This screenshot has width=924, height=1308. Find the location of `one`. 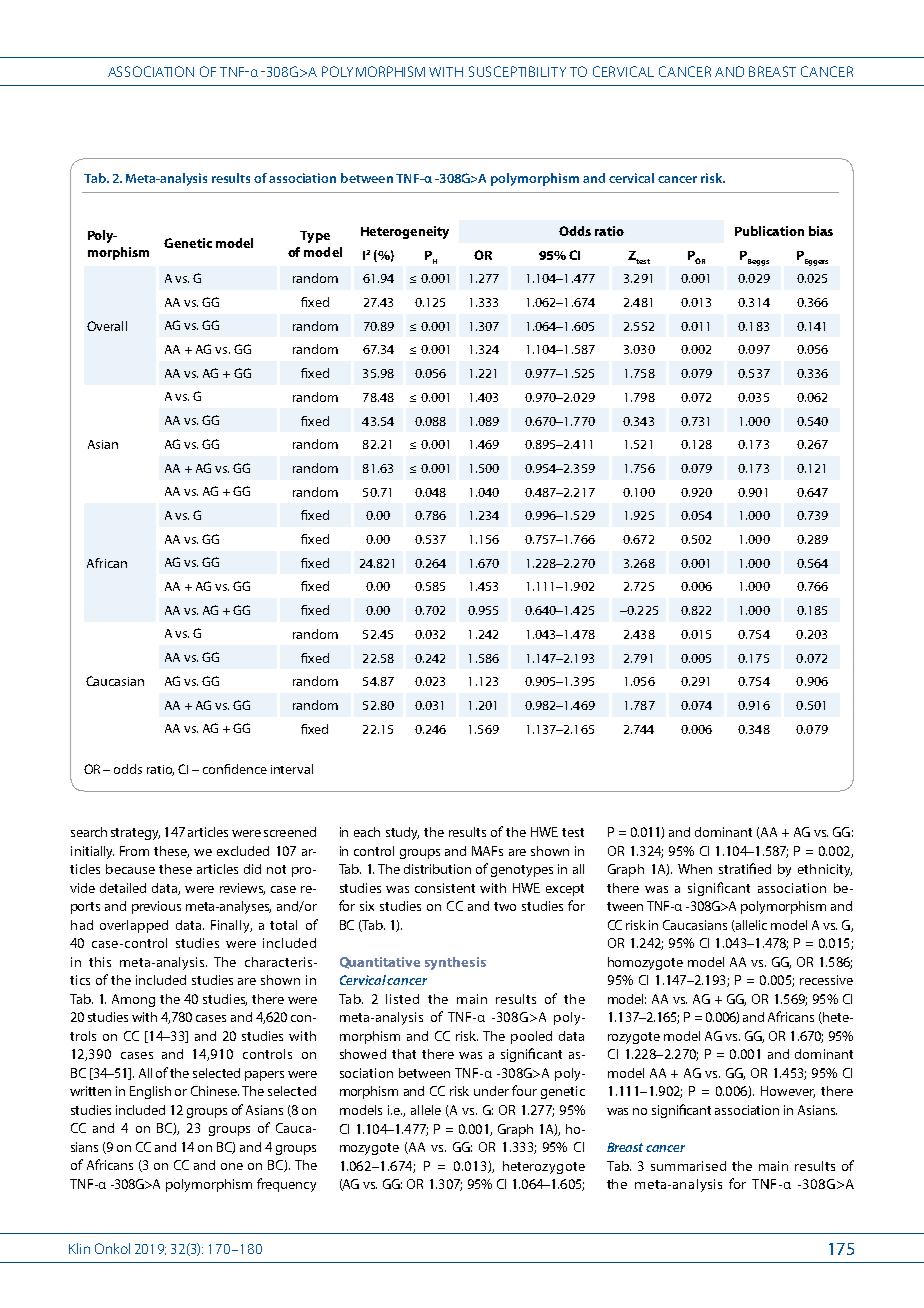

one is located at coordinates (232, 1166).
